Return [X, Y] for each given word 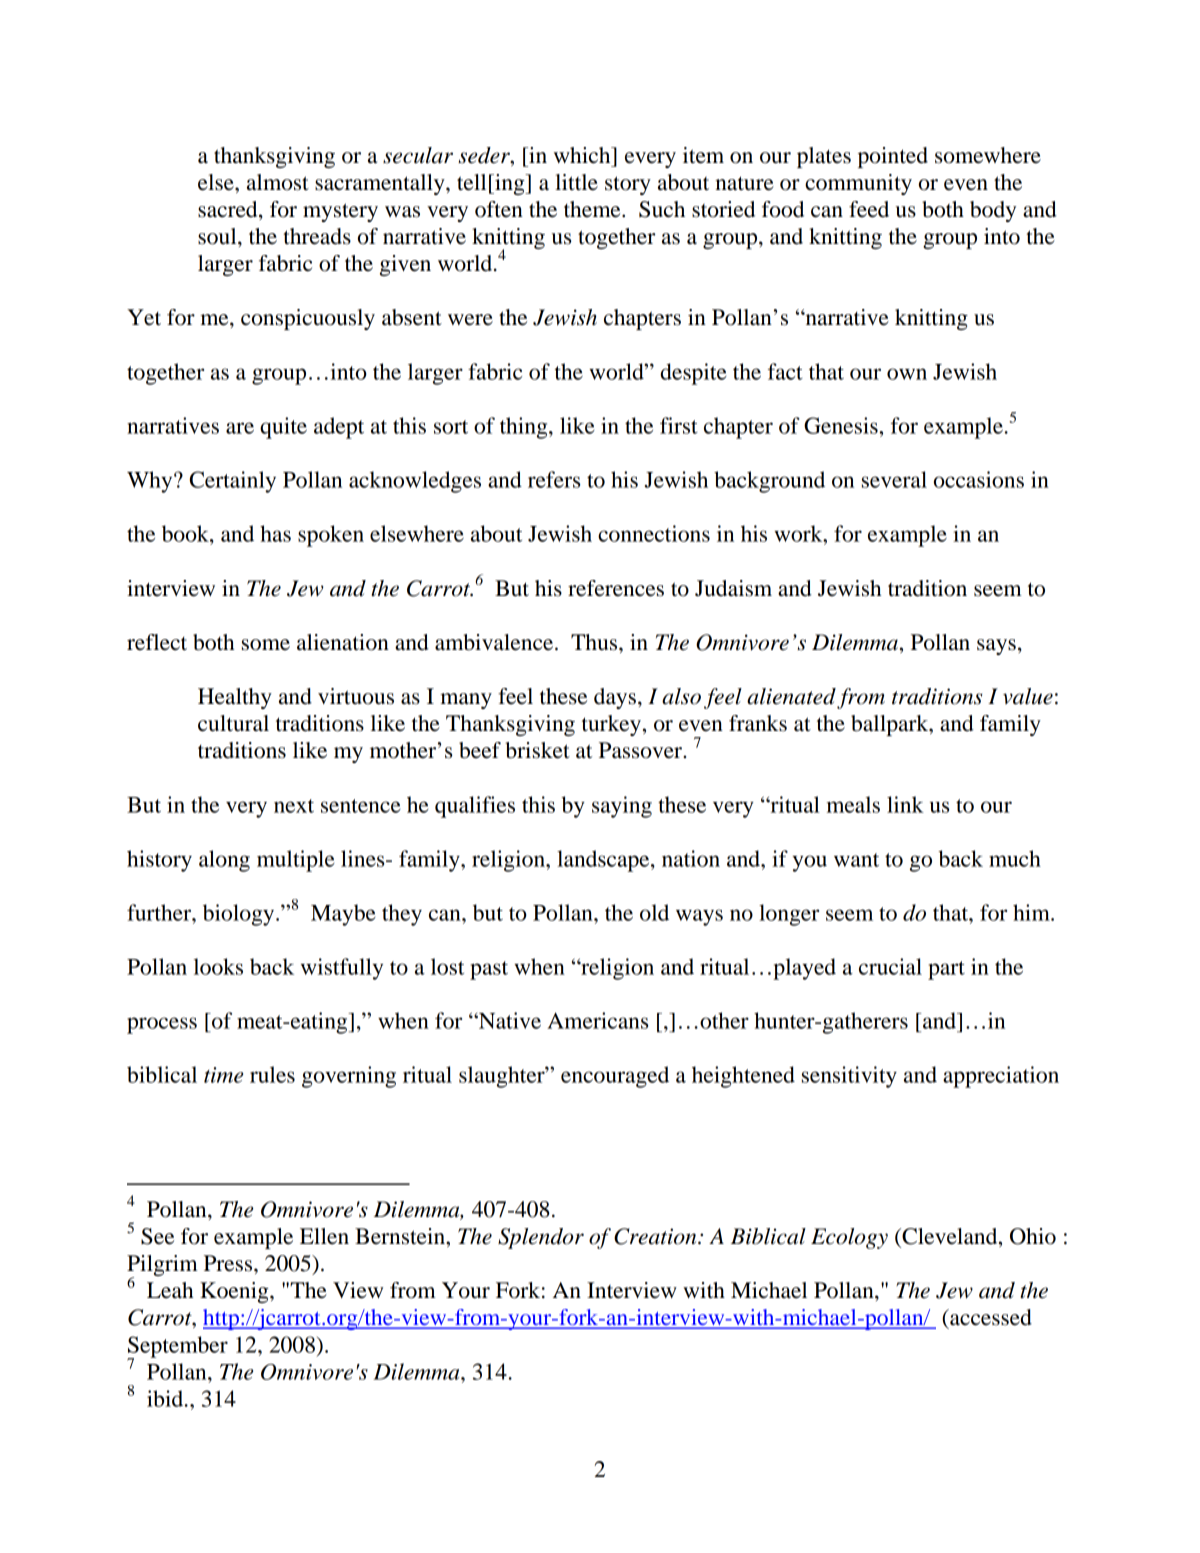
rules [272, 1074]
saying [622, 807]
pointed [893, 157]
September [177, 1348]
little [576, 182]
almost [278, 182]
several [894, 479]
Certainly [233, 482]
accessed [990, 1317]
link [905, 804]
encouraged [615, 1077]
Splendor [541, 1238]
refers [554, 479]
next [294, 806]
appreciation [1001, 1077]
